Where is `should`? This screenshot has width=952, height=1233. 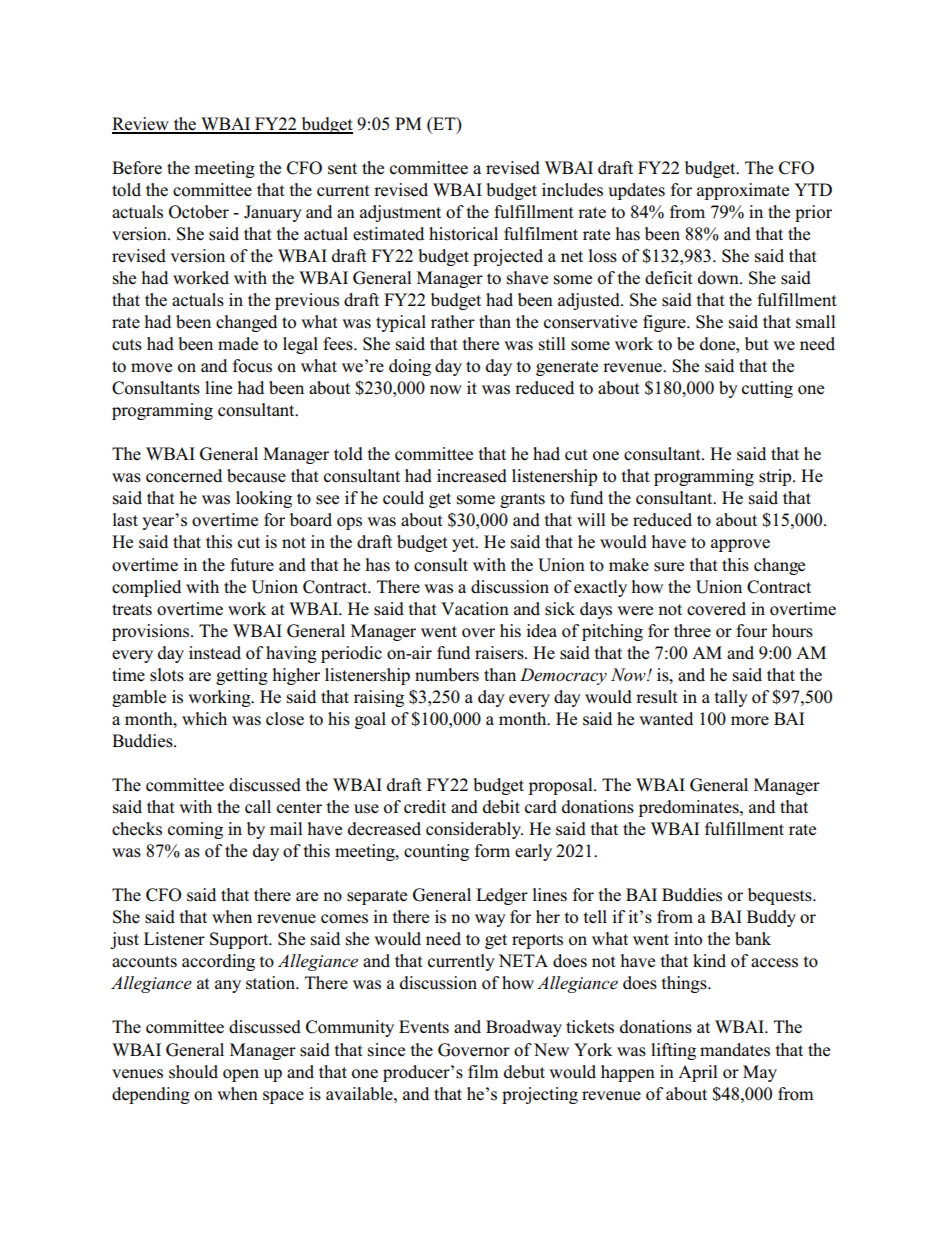
should is located at coordinates (193, 1072).
